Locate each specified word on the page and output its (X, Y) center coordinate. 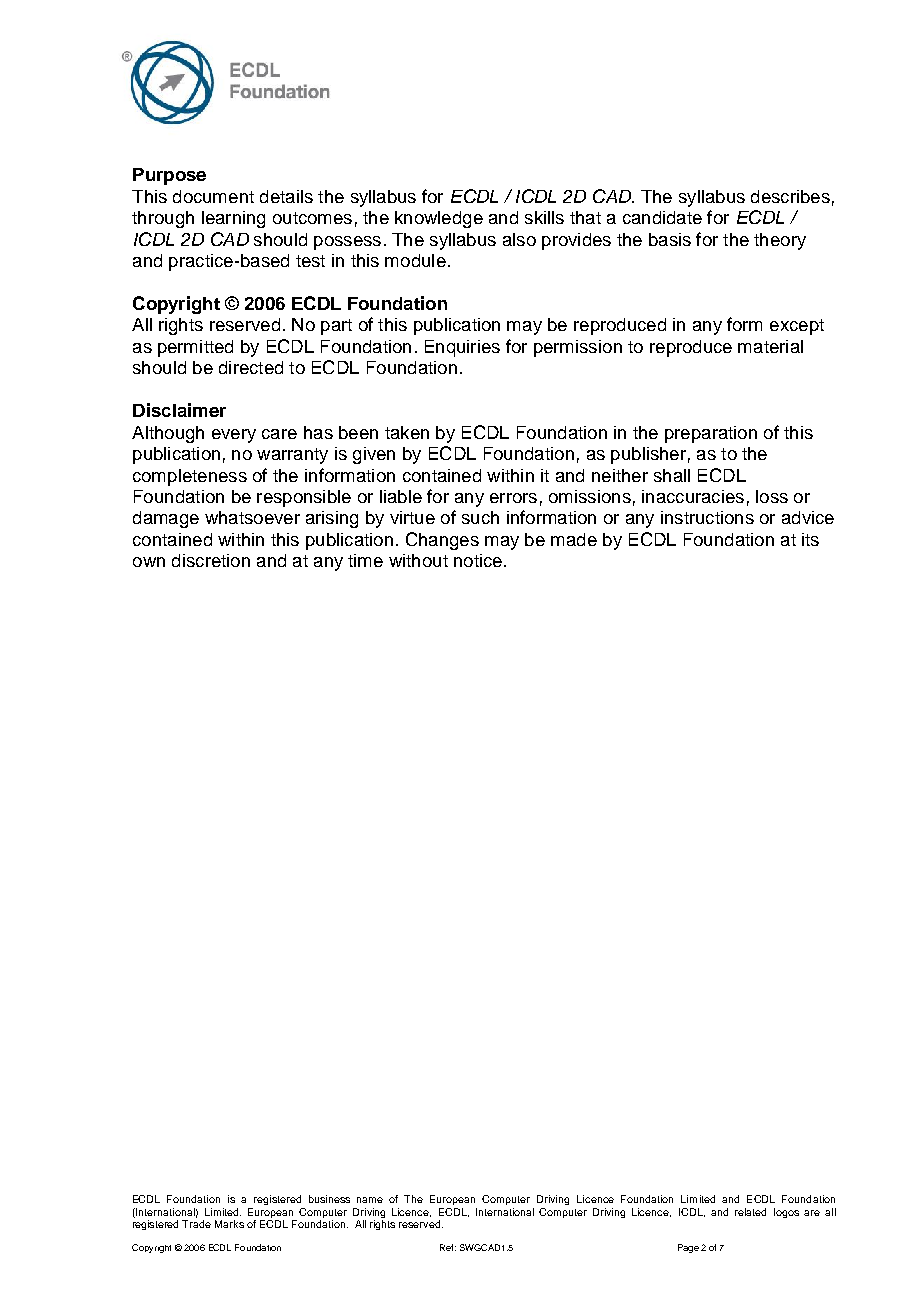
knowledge (439, 219)
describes (790, 196)
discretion (211, 560)
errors (513, 498)
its (810, 539)
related (750, 1212)
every (234, 436)
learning (233, 219)
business (329, 1199)
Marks (229, 1224)
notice (478, 560)
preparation (711, 434)
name (370, 1200)
